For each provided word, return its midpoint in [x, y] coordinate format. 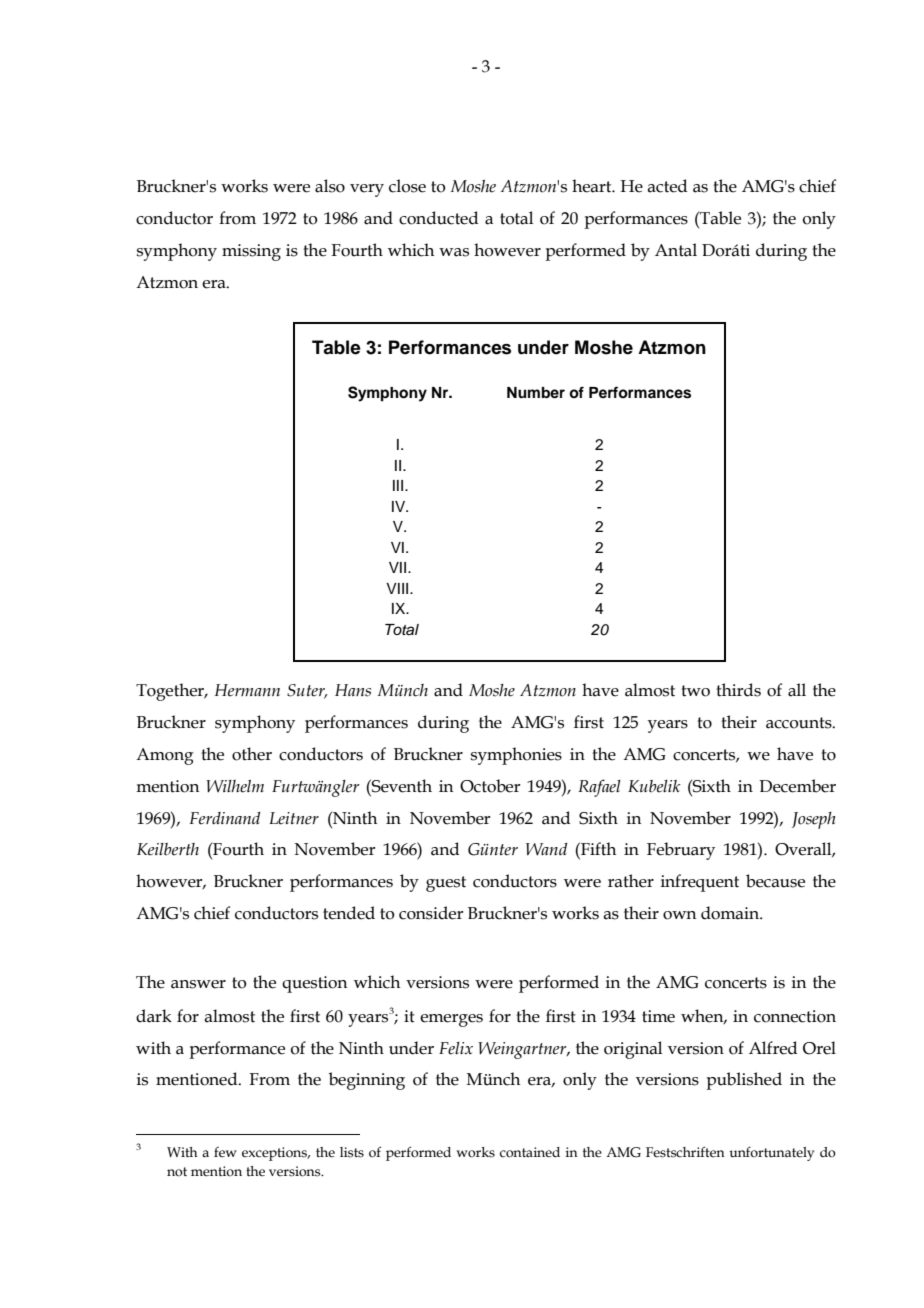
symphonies [516, 756]
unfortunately [771, 1153]
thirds [738, 690]
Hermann [247, 690]
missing [251, 252]
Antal [676, 250]
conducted [438, 218]
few [225, 1152]
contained [530, 1152]
